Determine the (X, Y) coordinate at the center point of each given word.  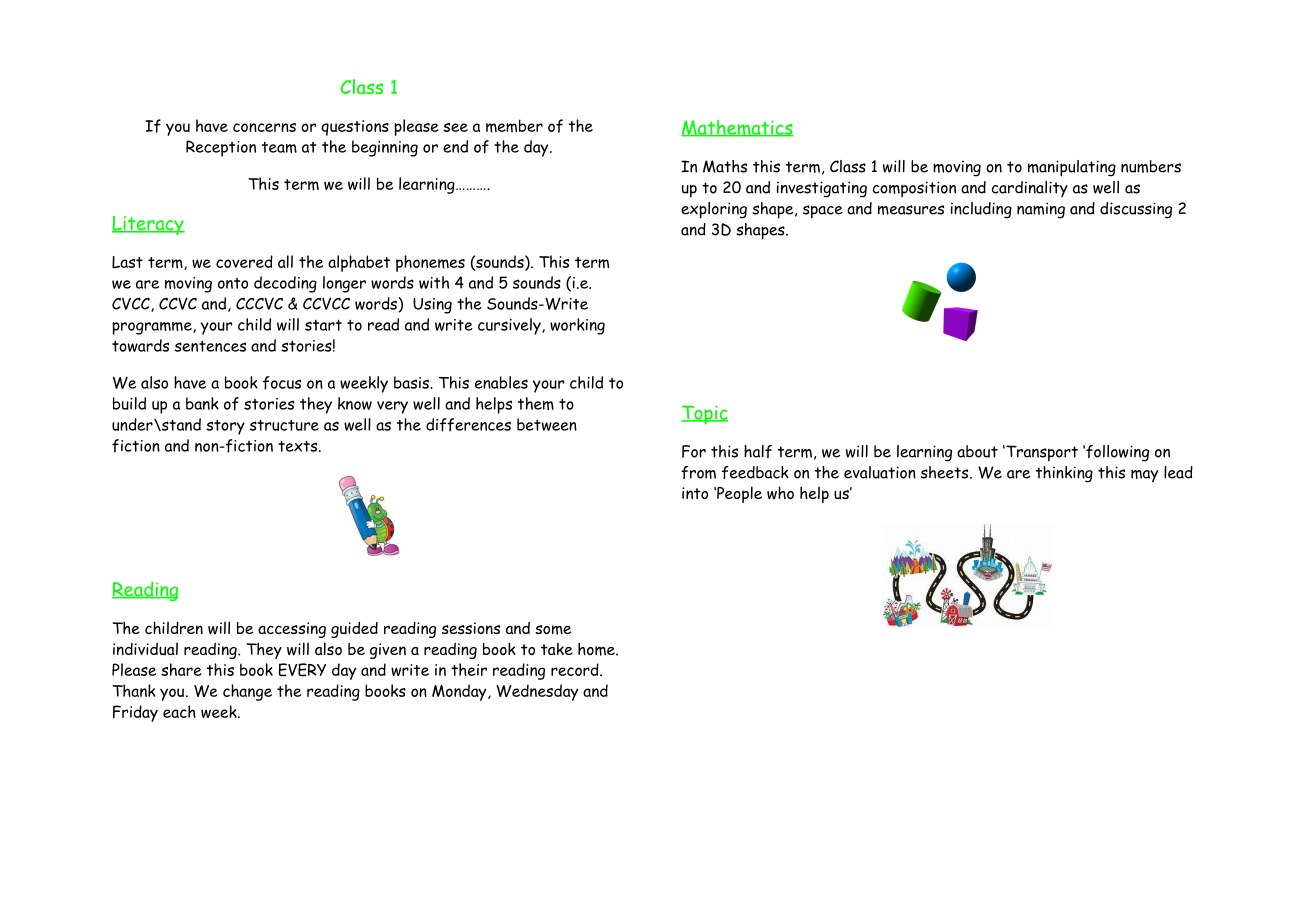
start (323, 325)
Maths (725, 166)
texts (299, 446)
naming (1041, 210)
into (695, 493)
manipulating (1072, 168)
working (577, 326)
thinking (1064, 474)
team (279, 147)
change (247, 692)
